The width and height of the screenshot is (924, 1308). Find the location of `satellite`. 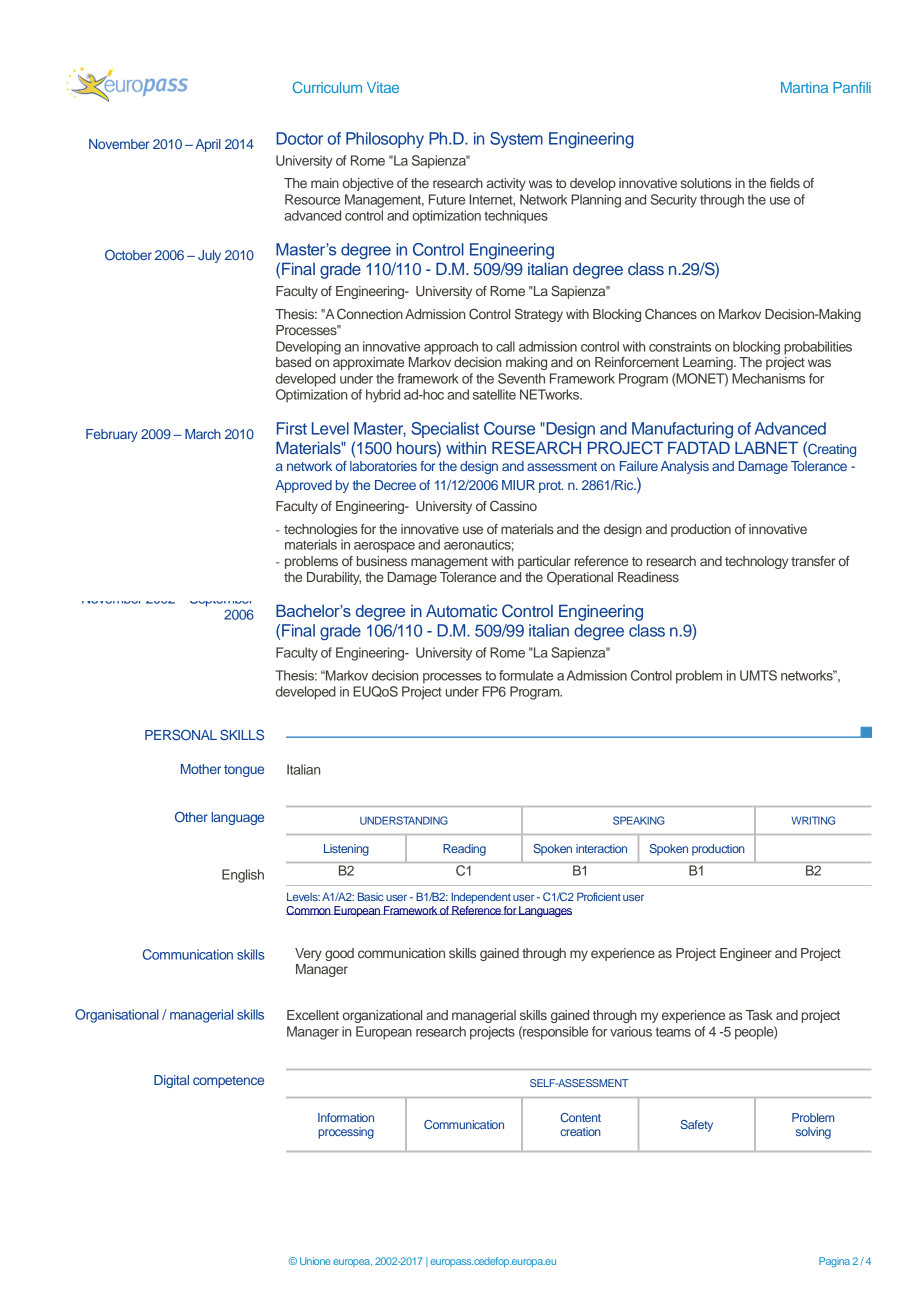

satellite is located at coordinates (494, 394).
